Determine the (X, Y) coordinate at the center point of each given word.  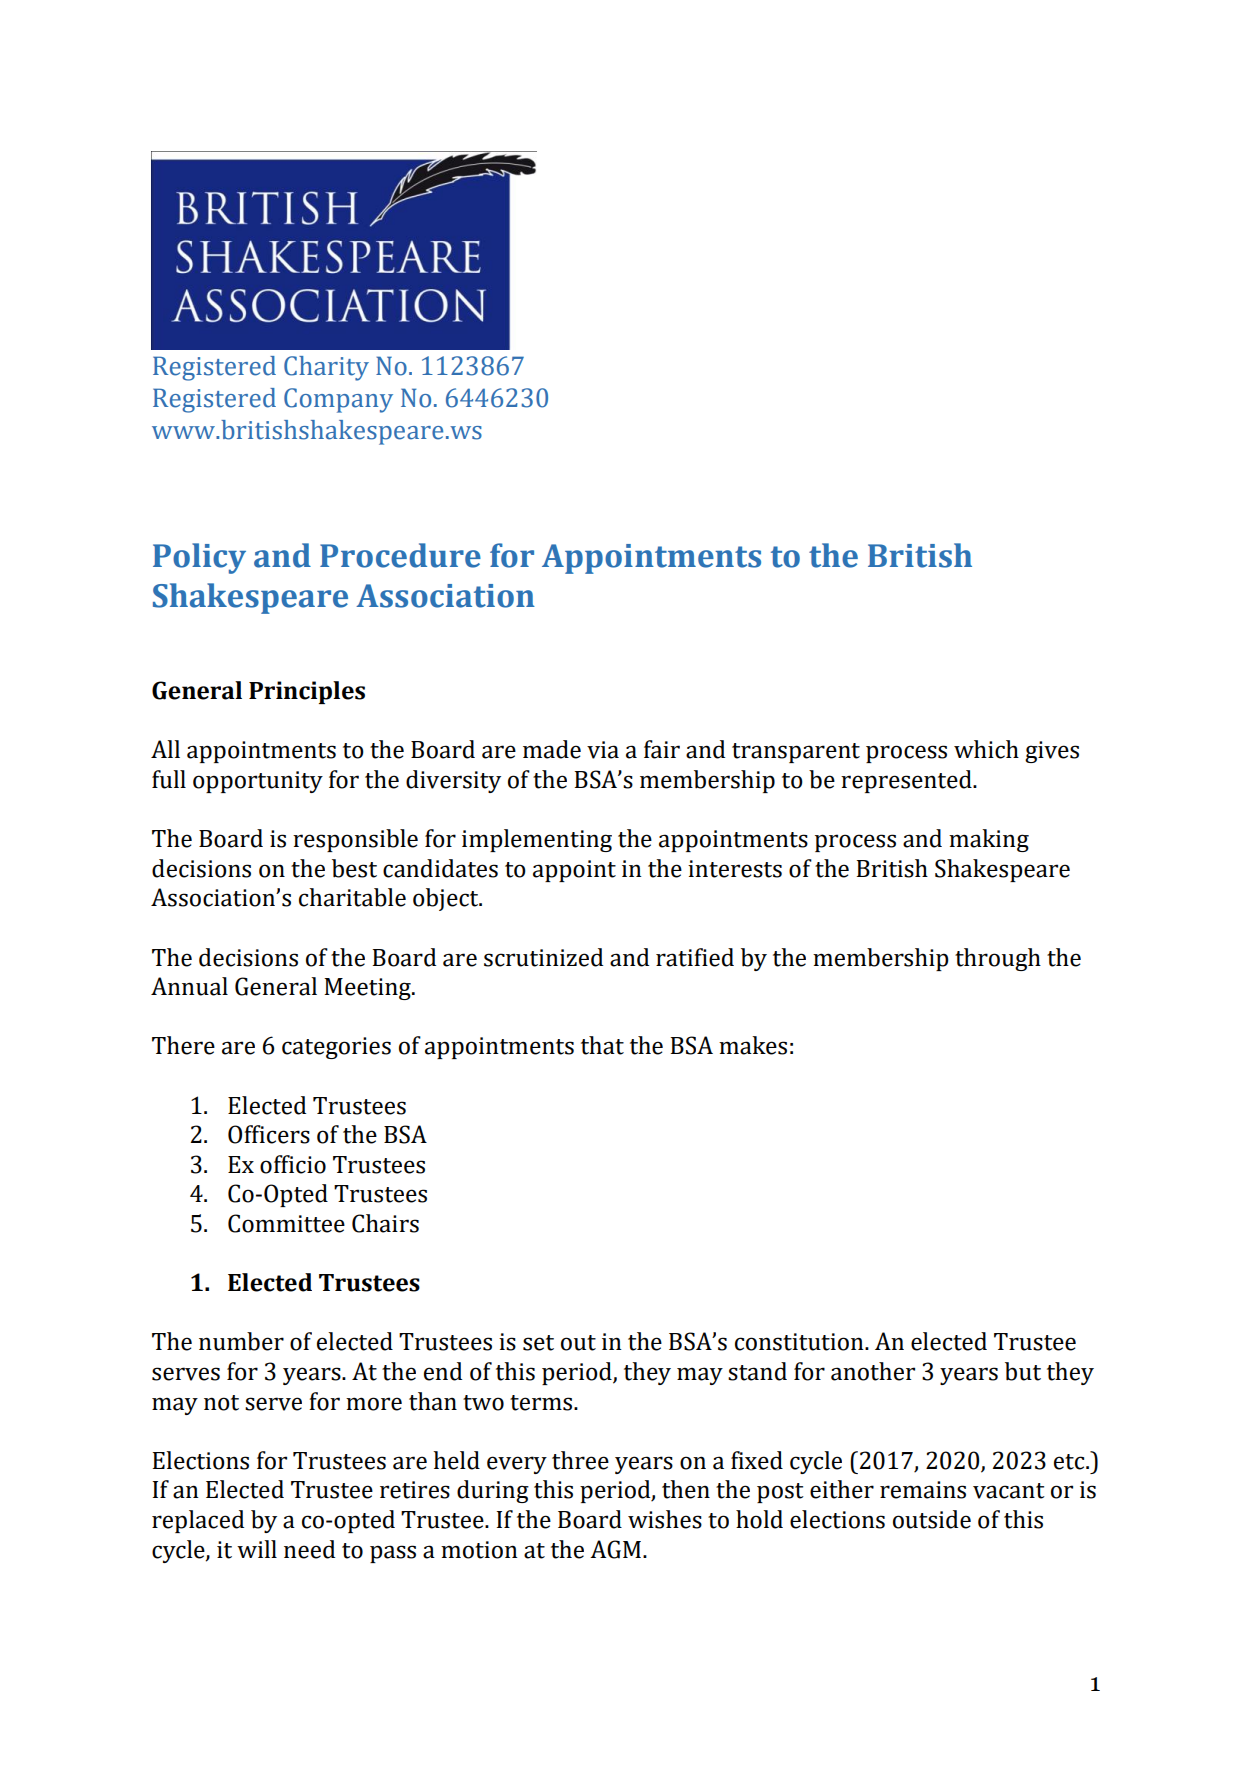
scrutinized (543, 957)
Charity (326, 368)
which (986, 749)
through (998, 959)
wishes (665, 1519)
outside (932, 1519)
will (257, 1549)
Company (338, 400)
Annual (189, 986)
